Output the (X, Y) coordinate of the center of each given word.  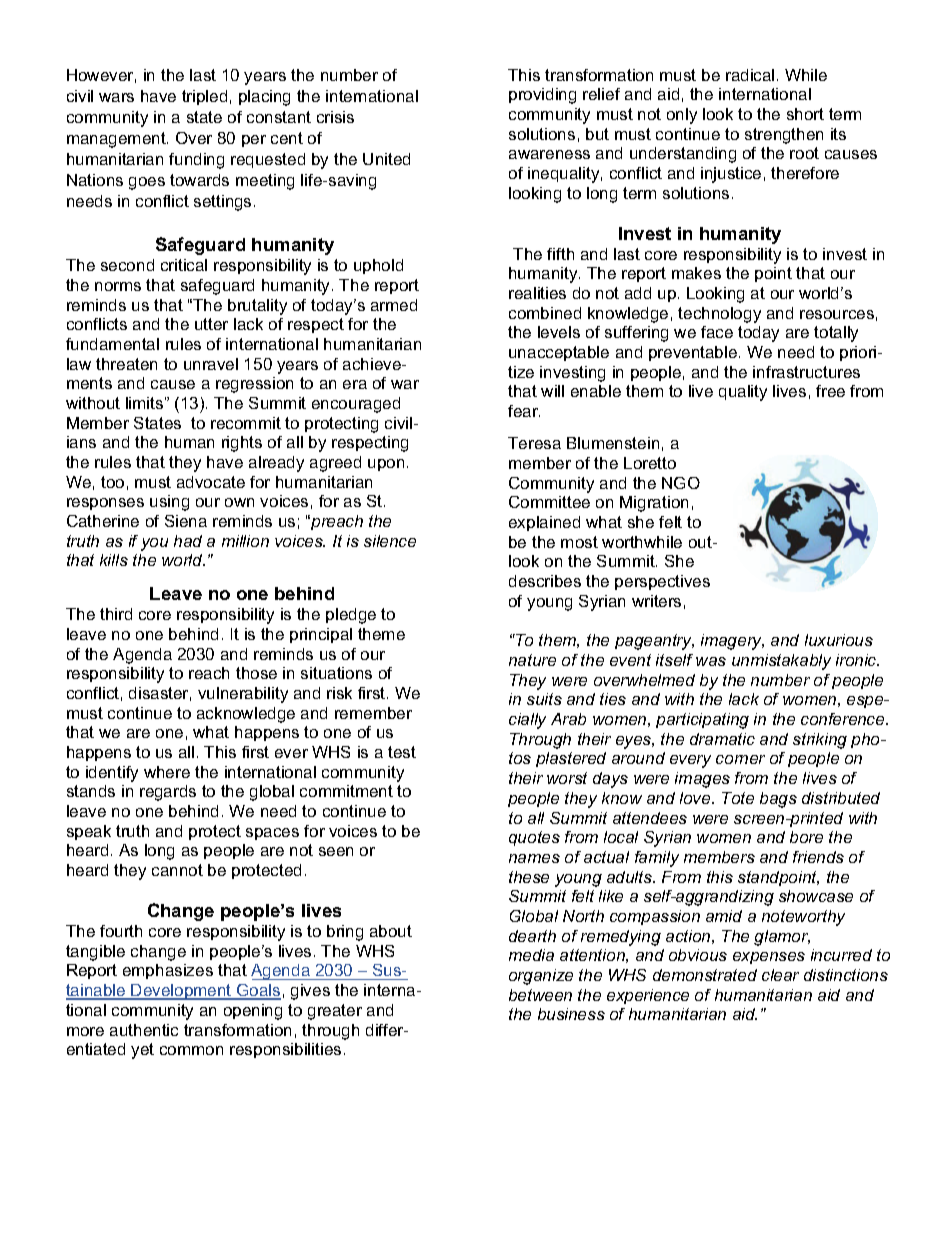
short (805, 114)
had (188, 541)
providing (542, 96)
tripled (204, 97)
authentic (144, 1030)
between (540, 995)
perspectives (662, 582)
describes (545, 581)
